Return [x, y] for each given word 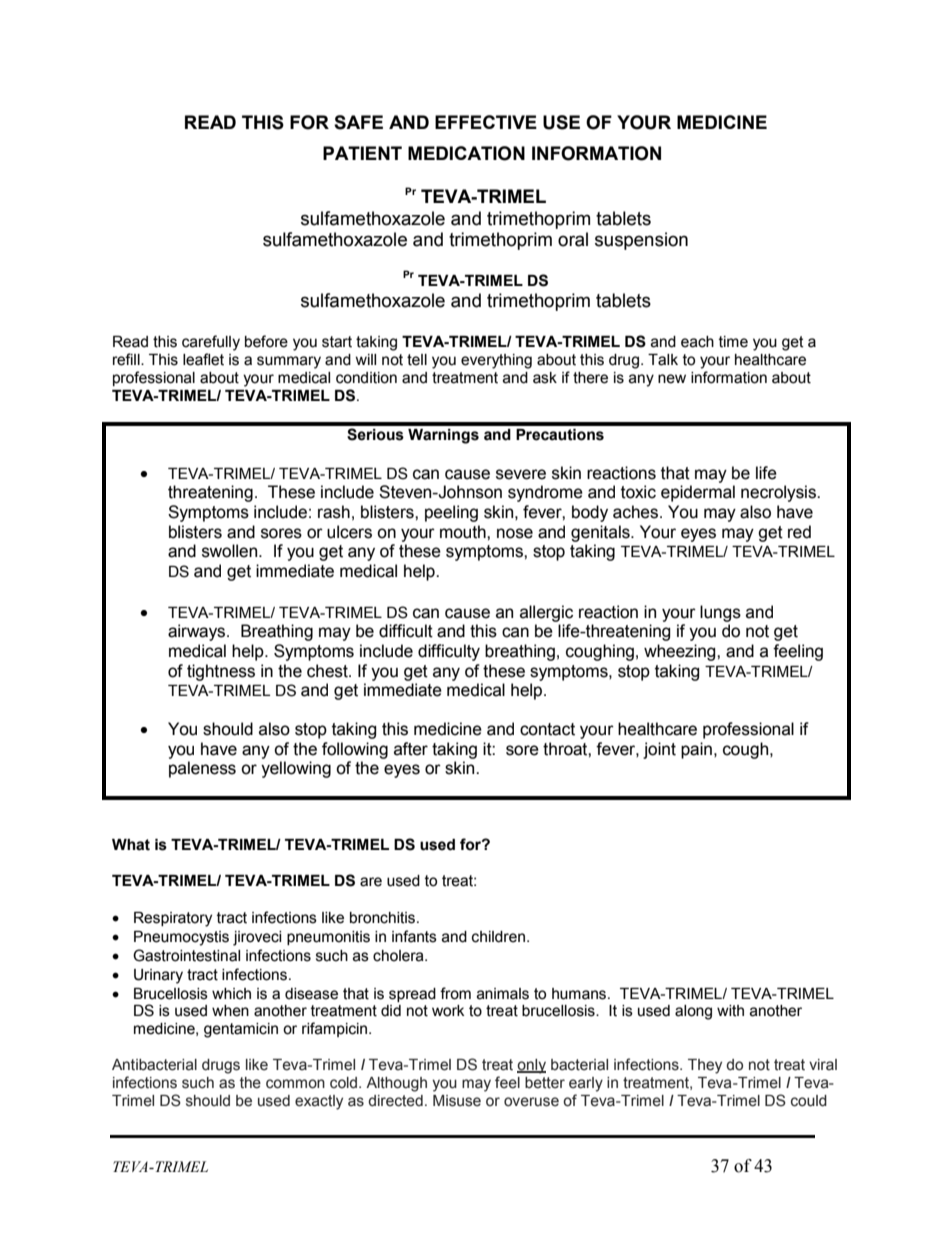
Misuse [457, 1101]
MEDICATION [466, 153]
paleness [202, 769]
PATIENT [362, 153]
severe [521, 474]
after [411, 749]
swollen [231, 551]
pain [696, 750]
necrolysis [779, 493]
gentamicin [241, 1030]
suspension [641, 241]
